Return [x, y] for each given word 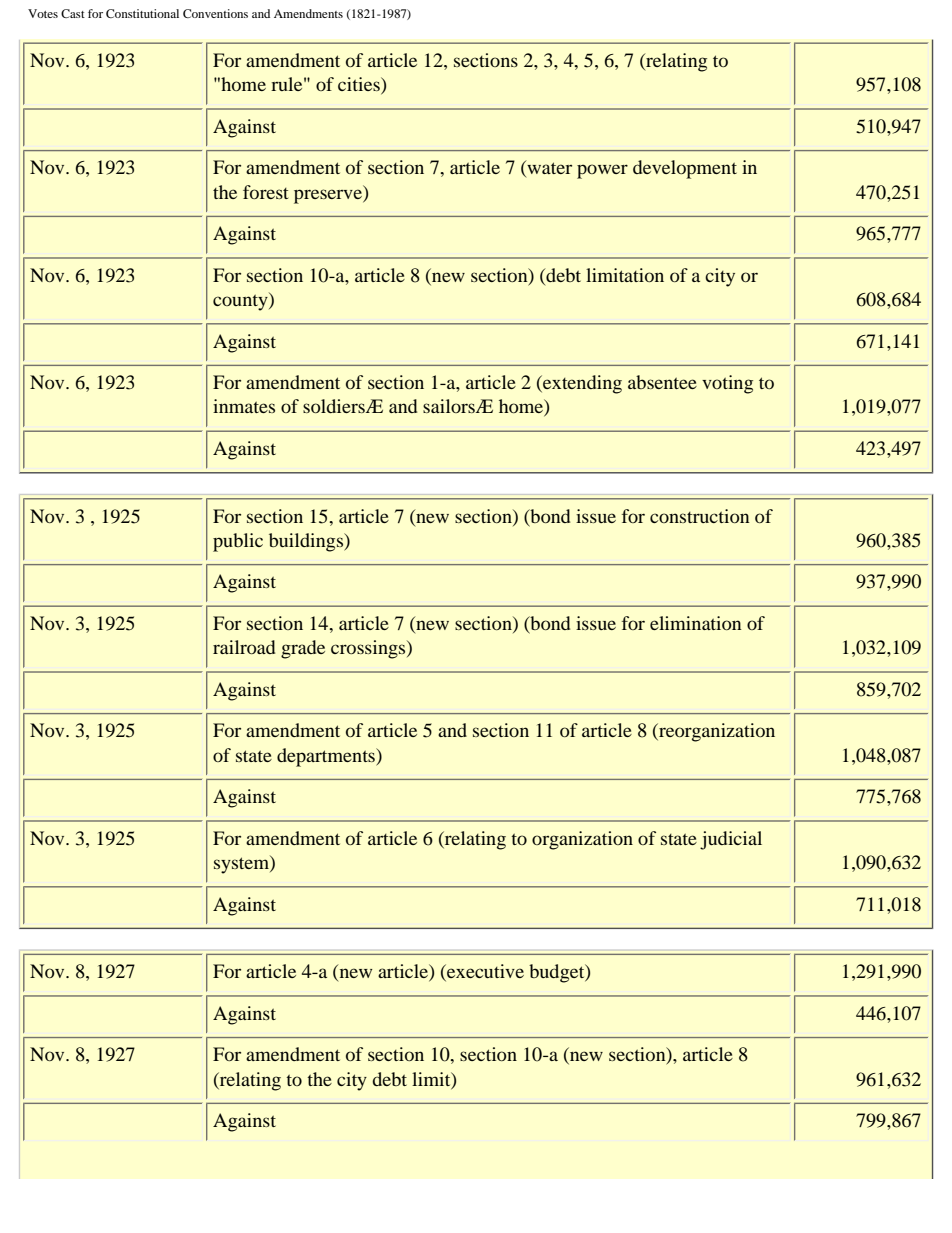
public [238, 542]
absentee [662, 382]
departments [327, 757]
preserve [329, 196]
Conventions [215, 13]
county [241, 301]
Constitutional [142, 13]
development [685, 169]
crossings [369, 649]
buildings [307, 542]
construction [700, 516]
